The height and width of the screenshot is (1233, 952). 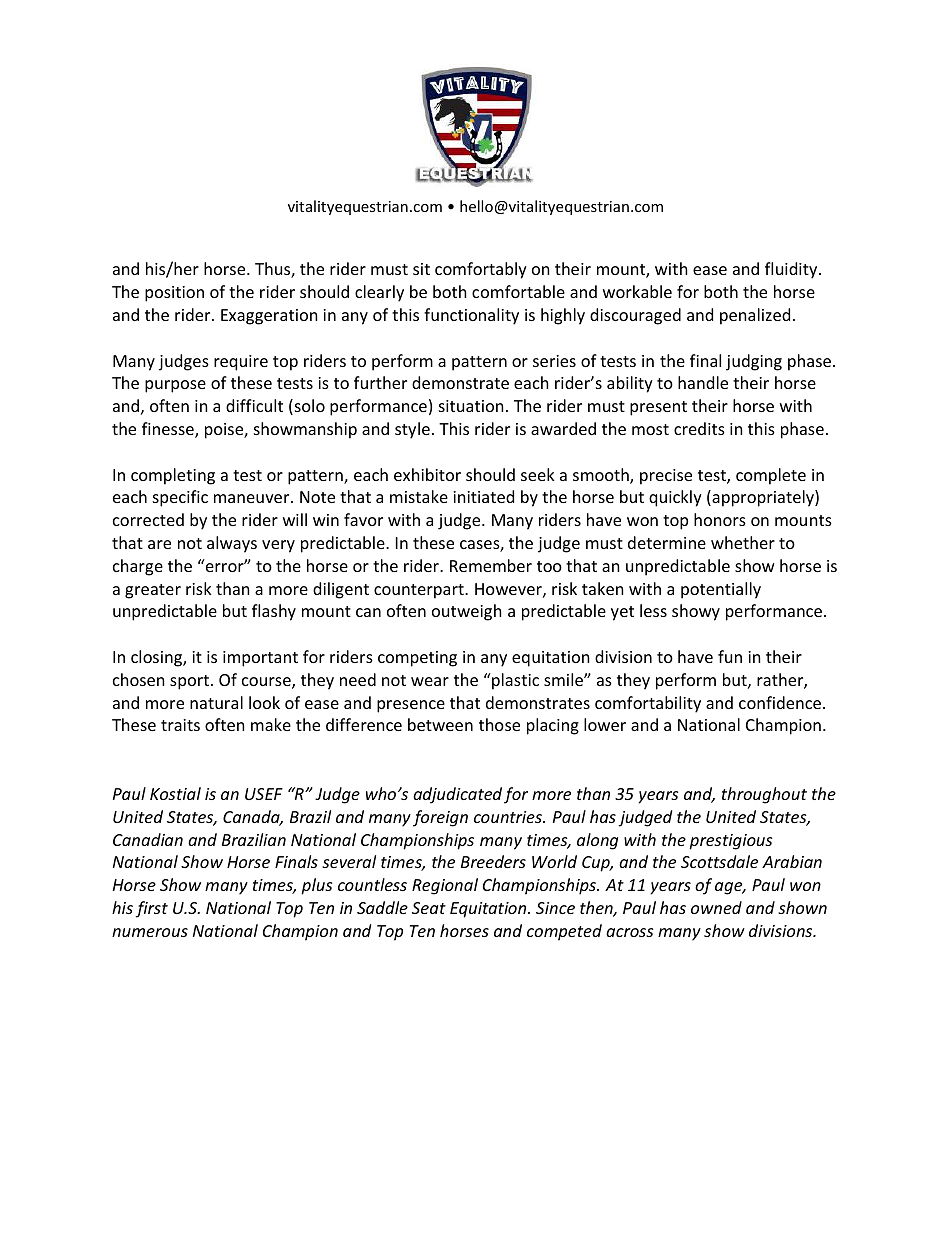 What do you see at coordinates (481, 270) in the screenshot?
I see `comfortably` at bounding box center [481, 270].
